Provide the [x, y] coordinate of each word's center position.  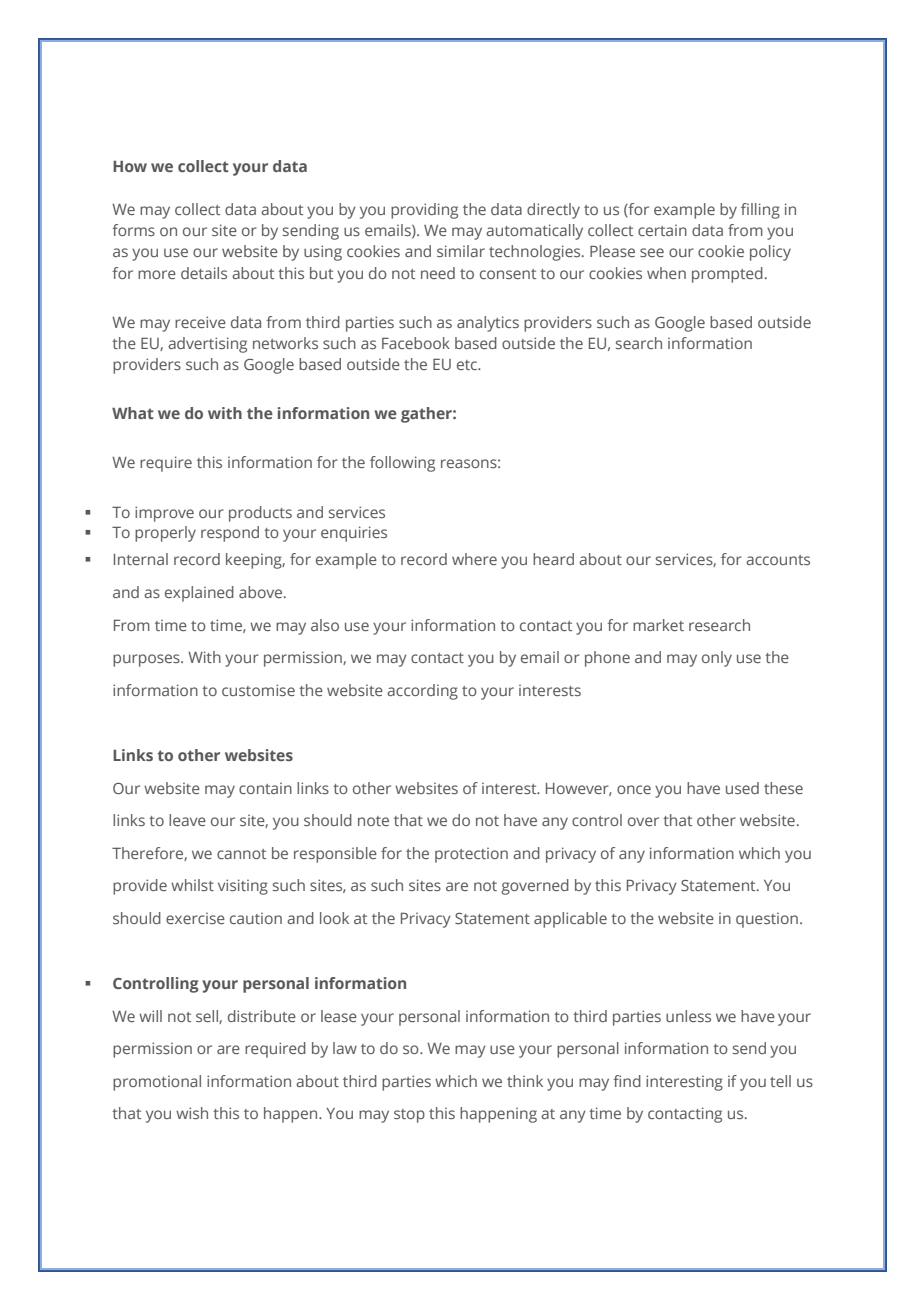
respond [230, 534]
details [204, 273]
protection [471, 855]
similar [461, 251]
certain [662, 230]
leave [187, 820]
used [742, 788]
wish [192, 1113]
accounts [778, 560]
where [474, 559]
